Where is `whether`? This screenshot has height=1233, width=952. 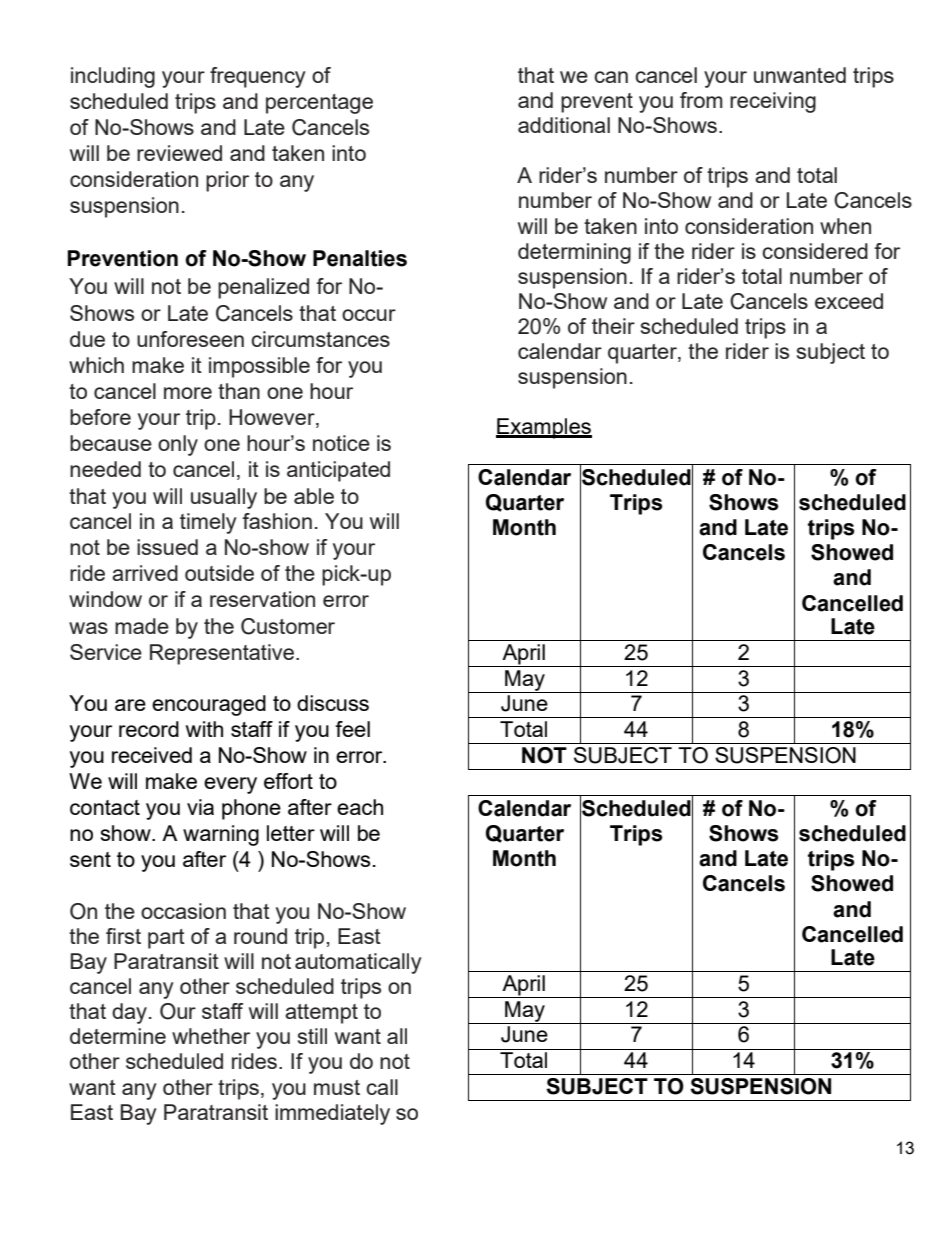
whether is located at coordinates (211, 1036).
